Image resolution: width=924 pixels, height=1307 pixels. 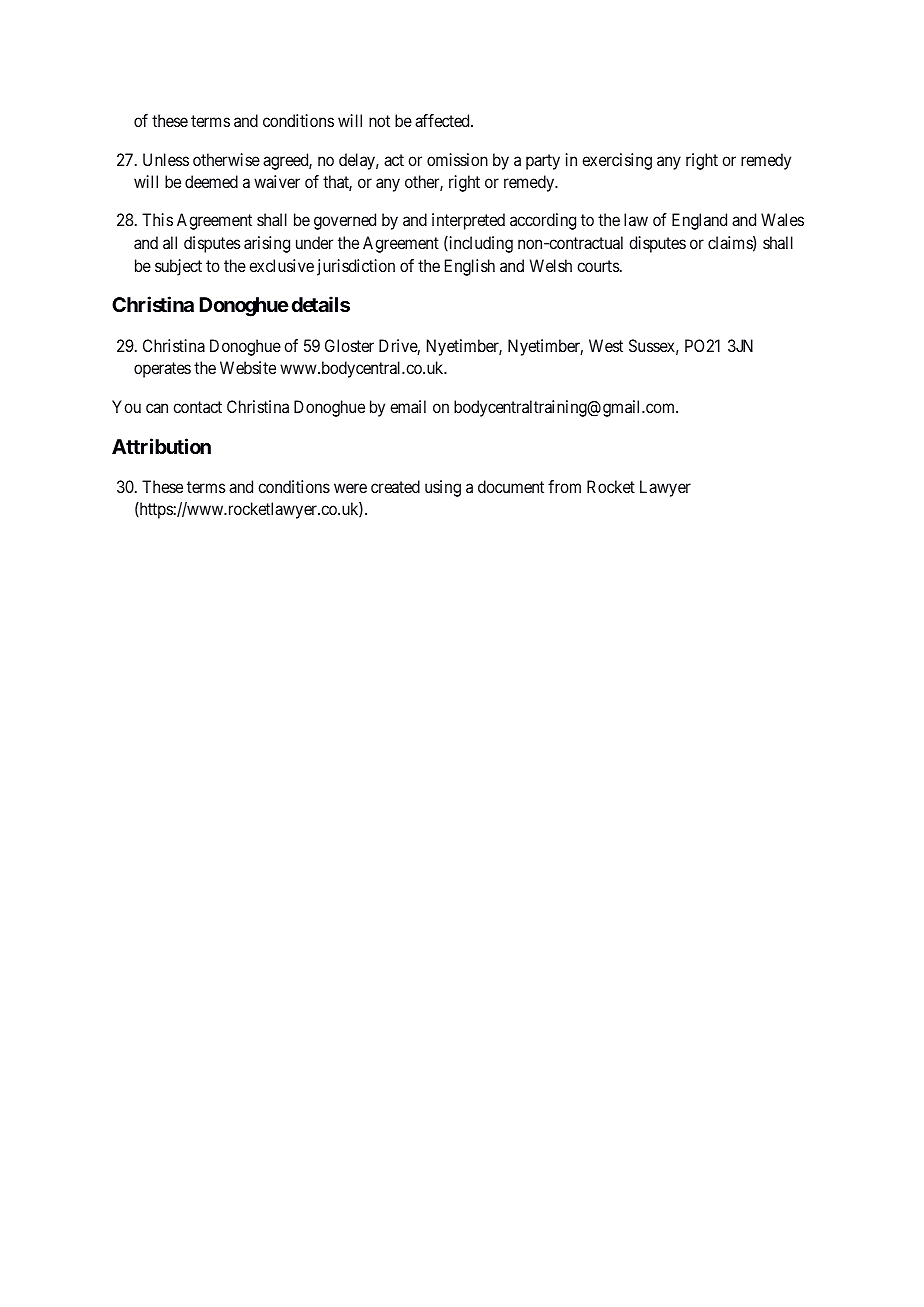 I want to click on Attribution, so click(x=161, y=446).
